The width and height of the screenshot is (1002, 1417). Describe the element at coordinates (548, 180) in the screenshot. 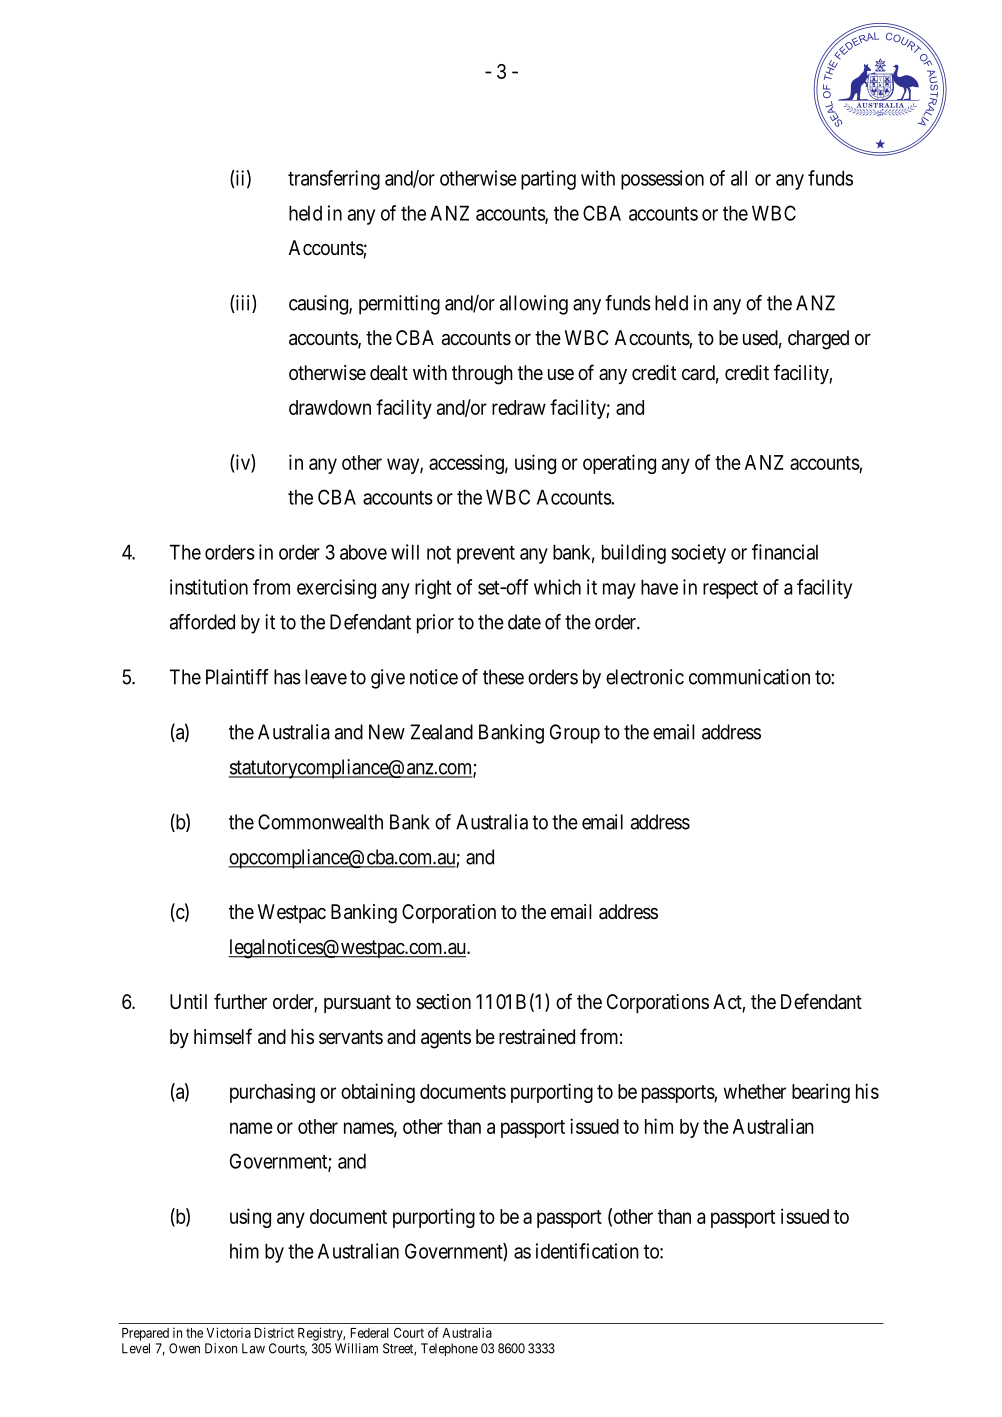

I see `parting` at that location.
